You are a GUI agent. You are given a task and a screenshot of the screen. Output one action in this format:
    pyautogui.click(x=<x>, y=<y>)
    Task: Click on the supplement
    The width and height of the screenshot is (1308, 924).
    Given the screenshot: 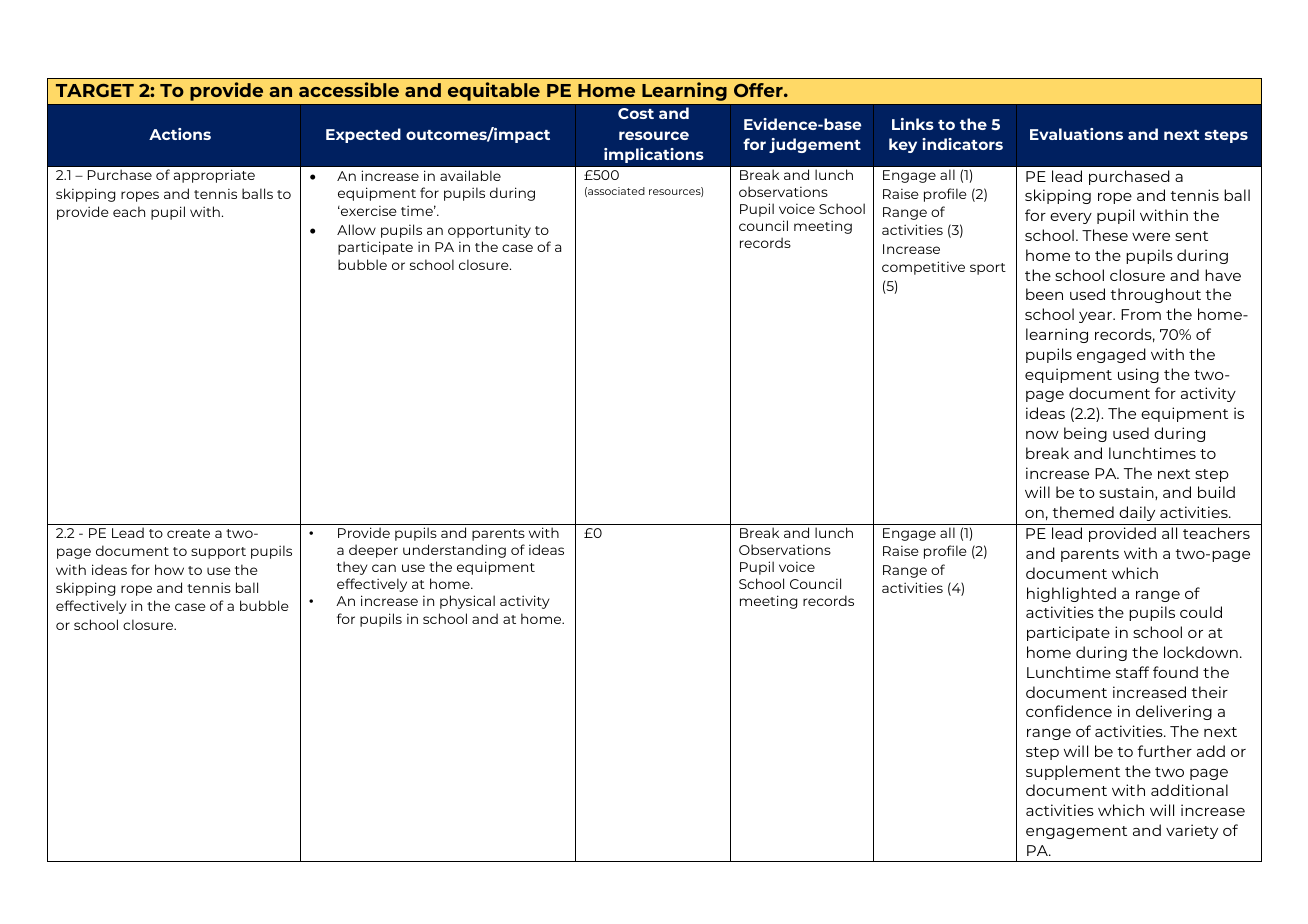 What is the action you would take?
    pyautogui.click(x=1073, y=772)
